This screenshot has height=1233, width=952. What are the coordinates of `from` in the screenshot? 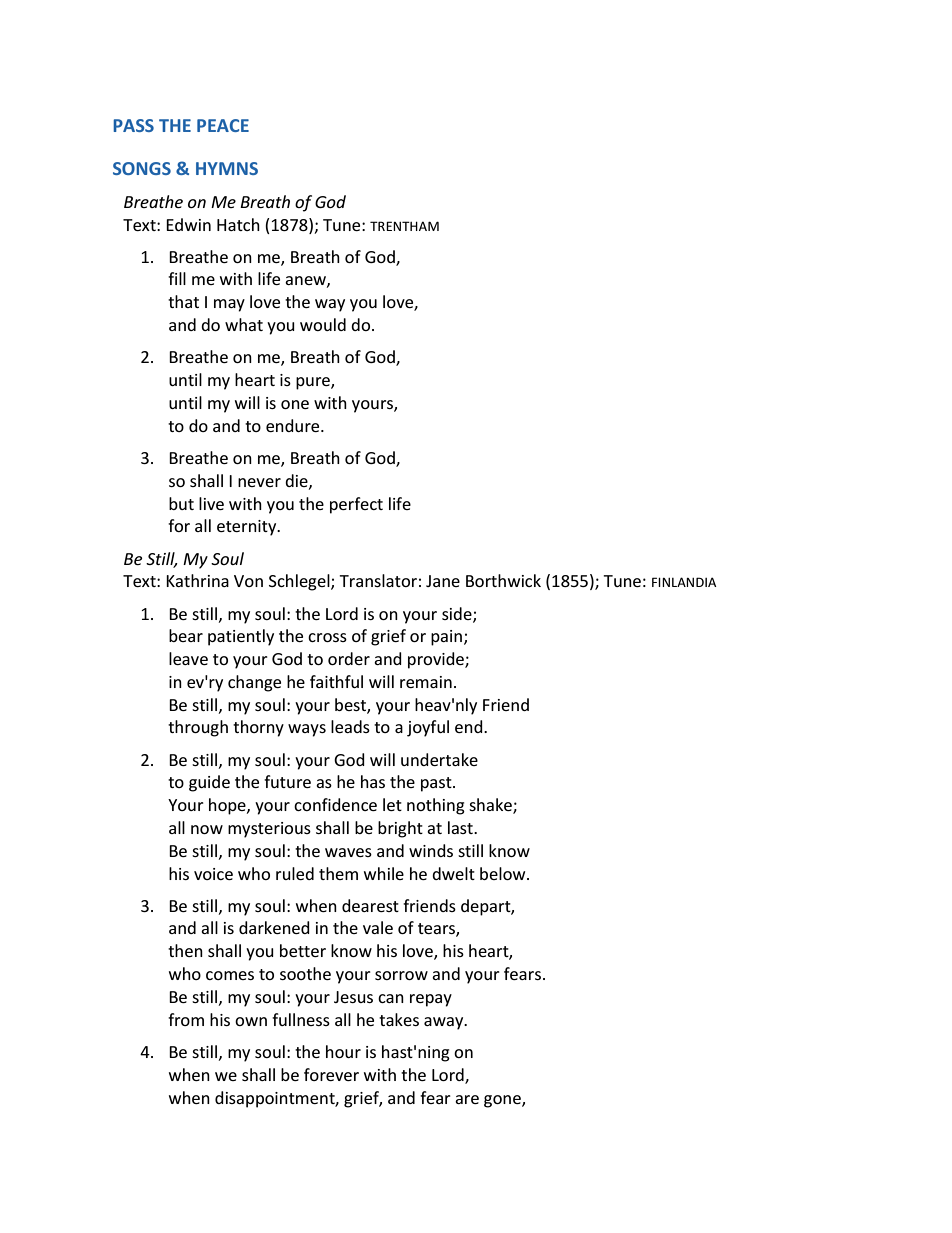 It's located at (186, 1019).
